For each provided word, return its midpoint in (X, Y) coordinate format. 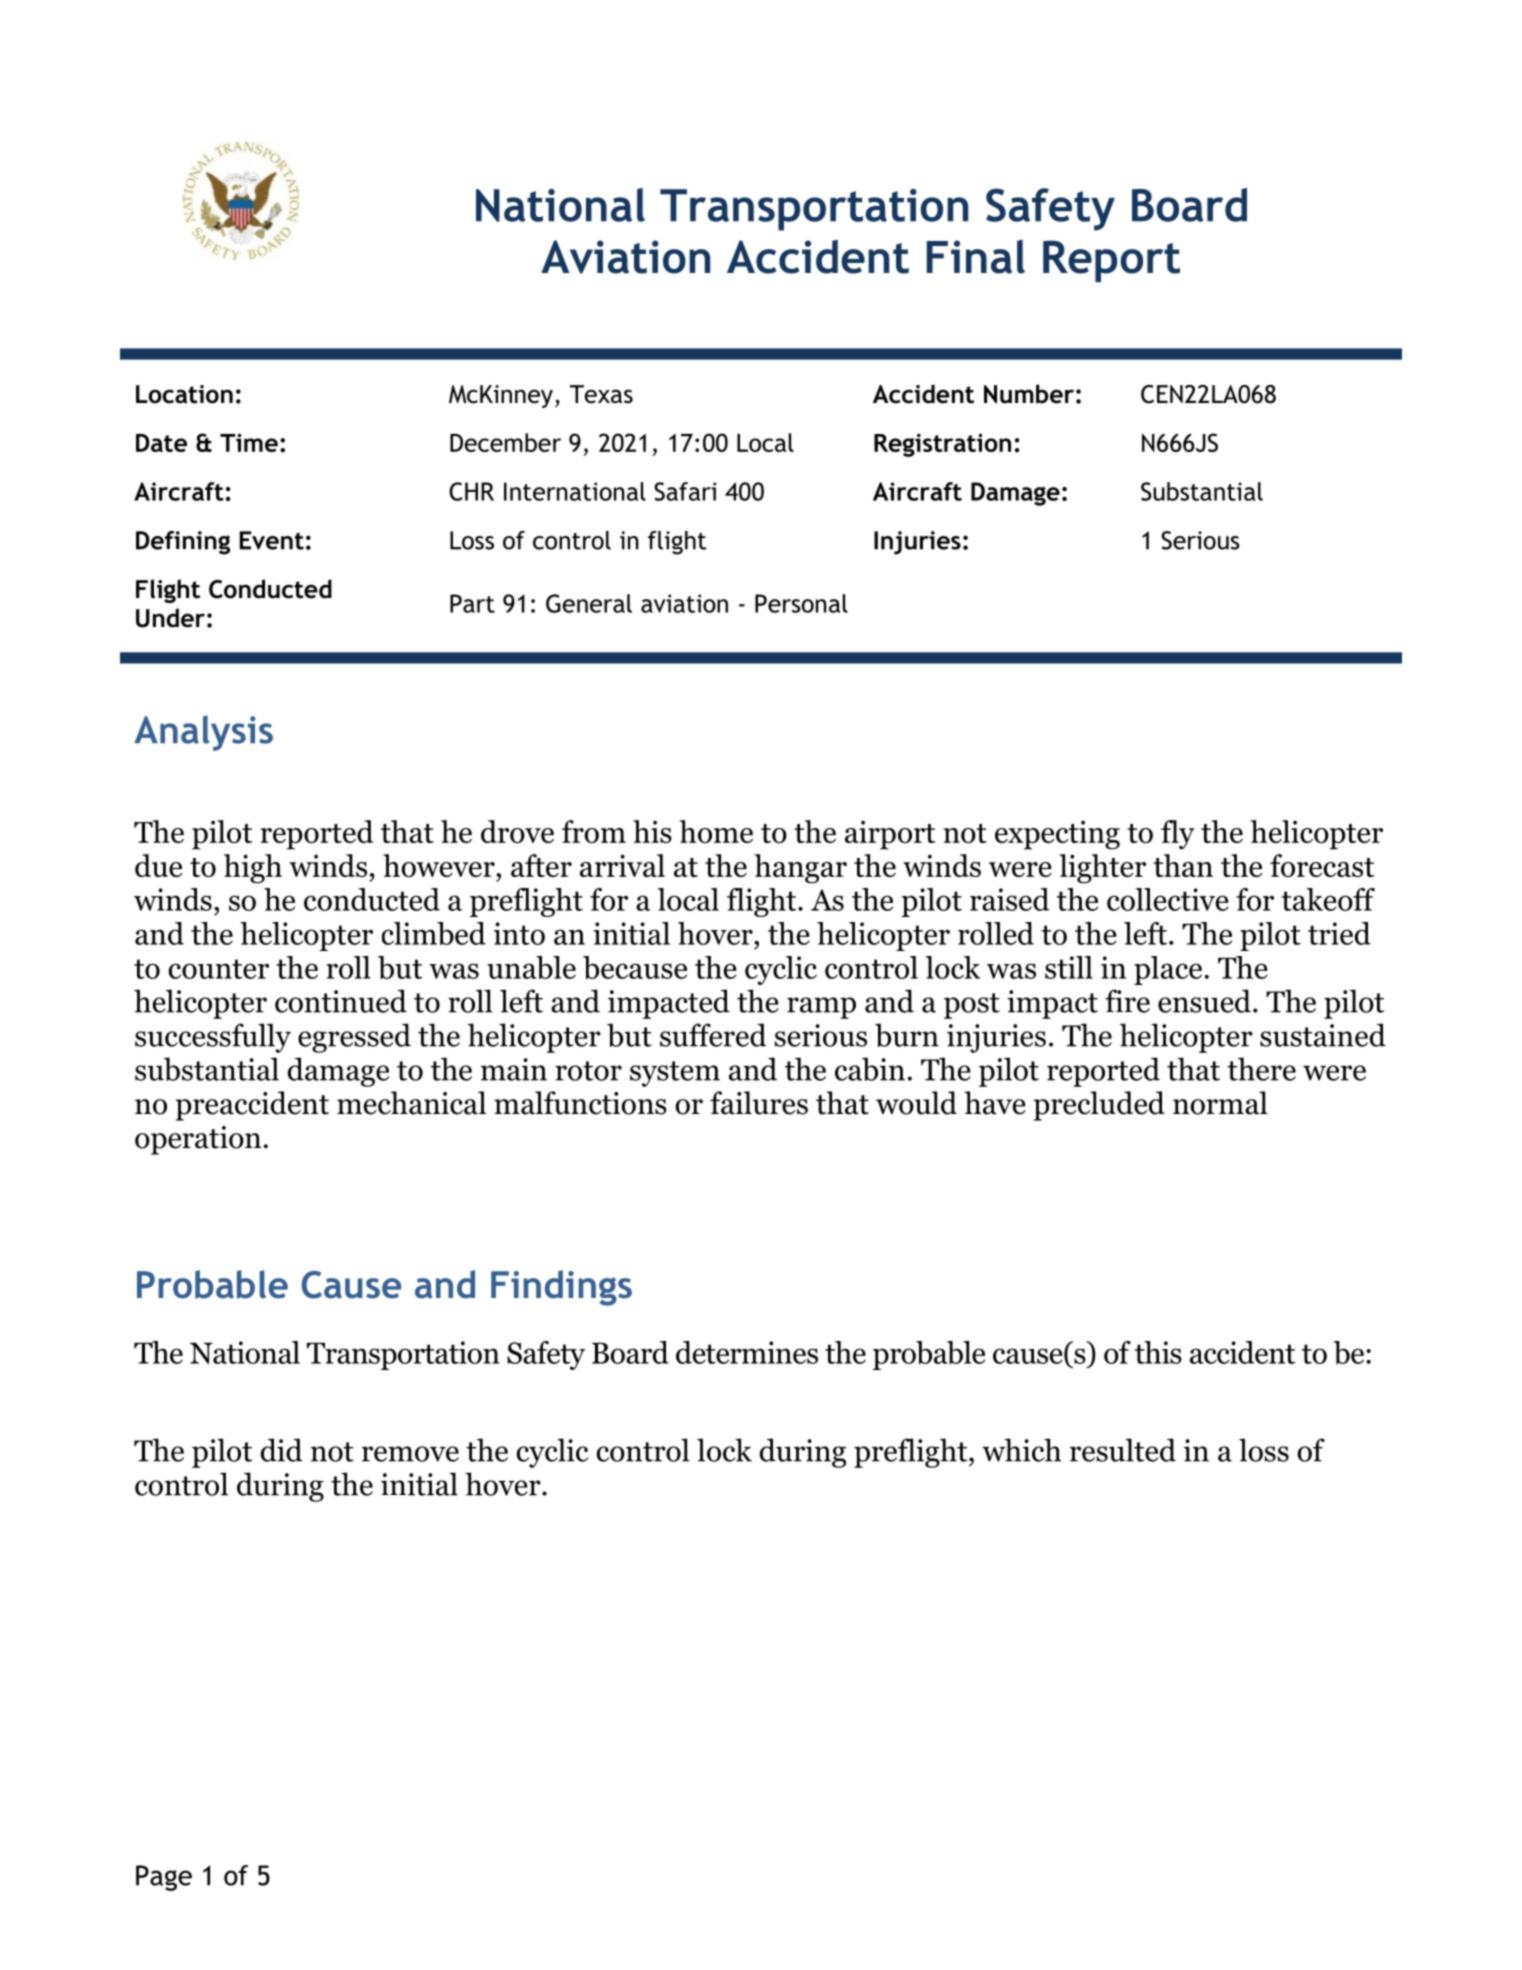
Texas (601, 394)
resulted (1123, 1450)
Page (164, 1878)
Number (1029, 394)
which (1021, 1450)
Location (184, 394)
